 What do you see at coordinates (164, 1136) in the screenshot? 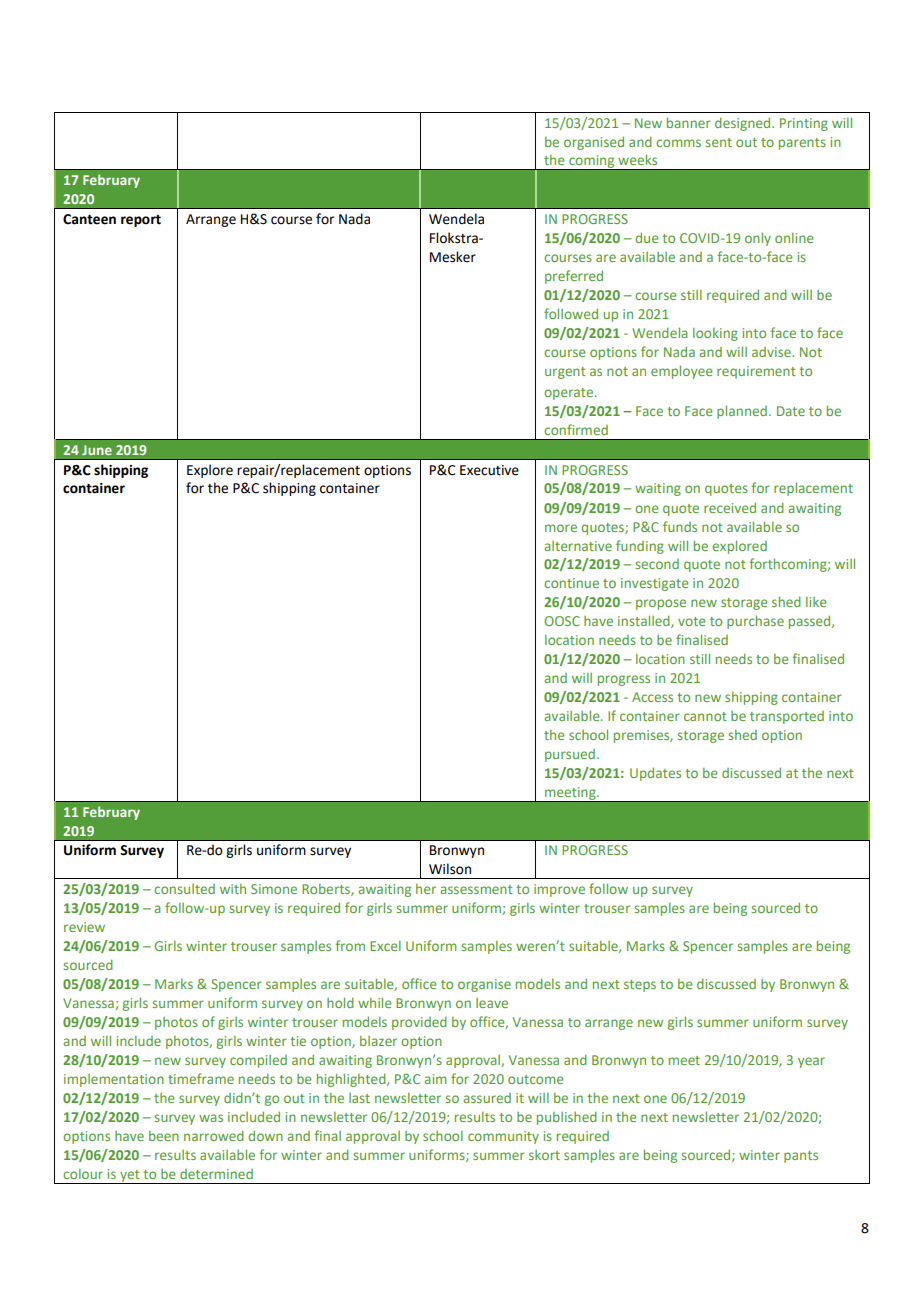
I see `been` at bounding box center [164, 1136].
